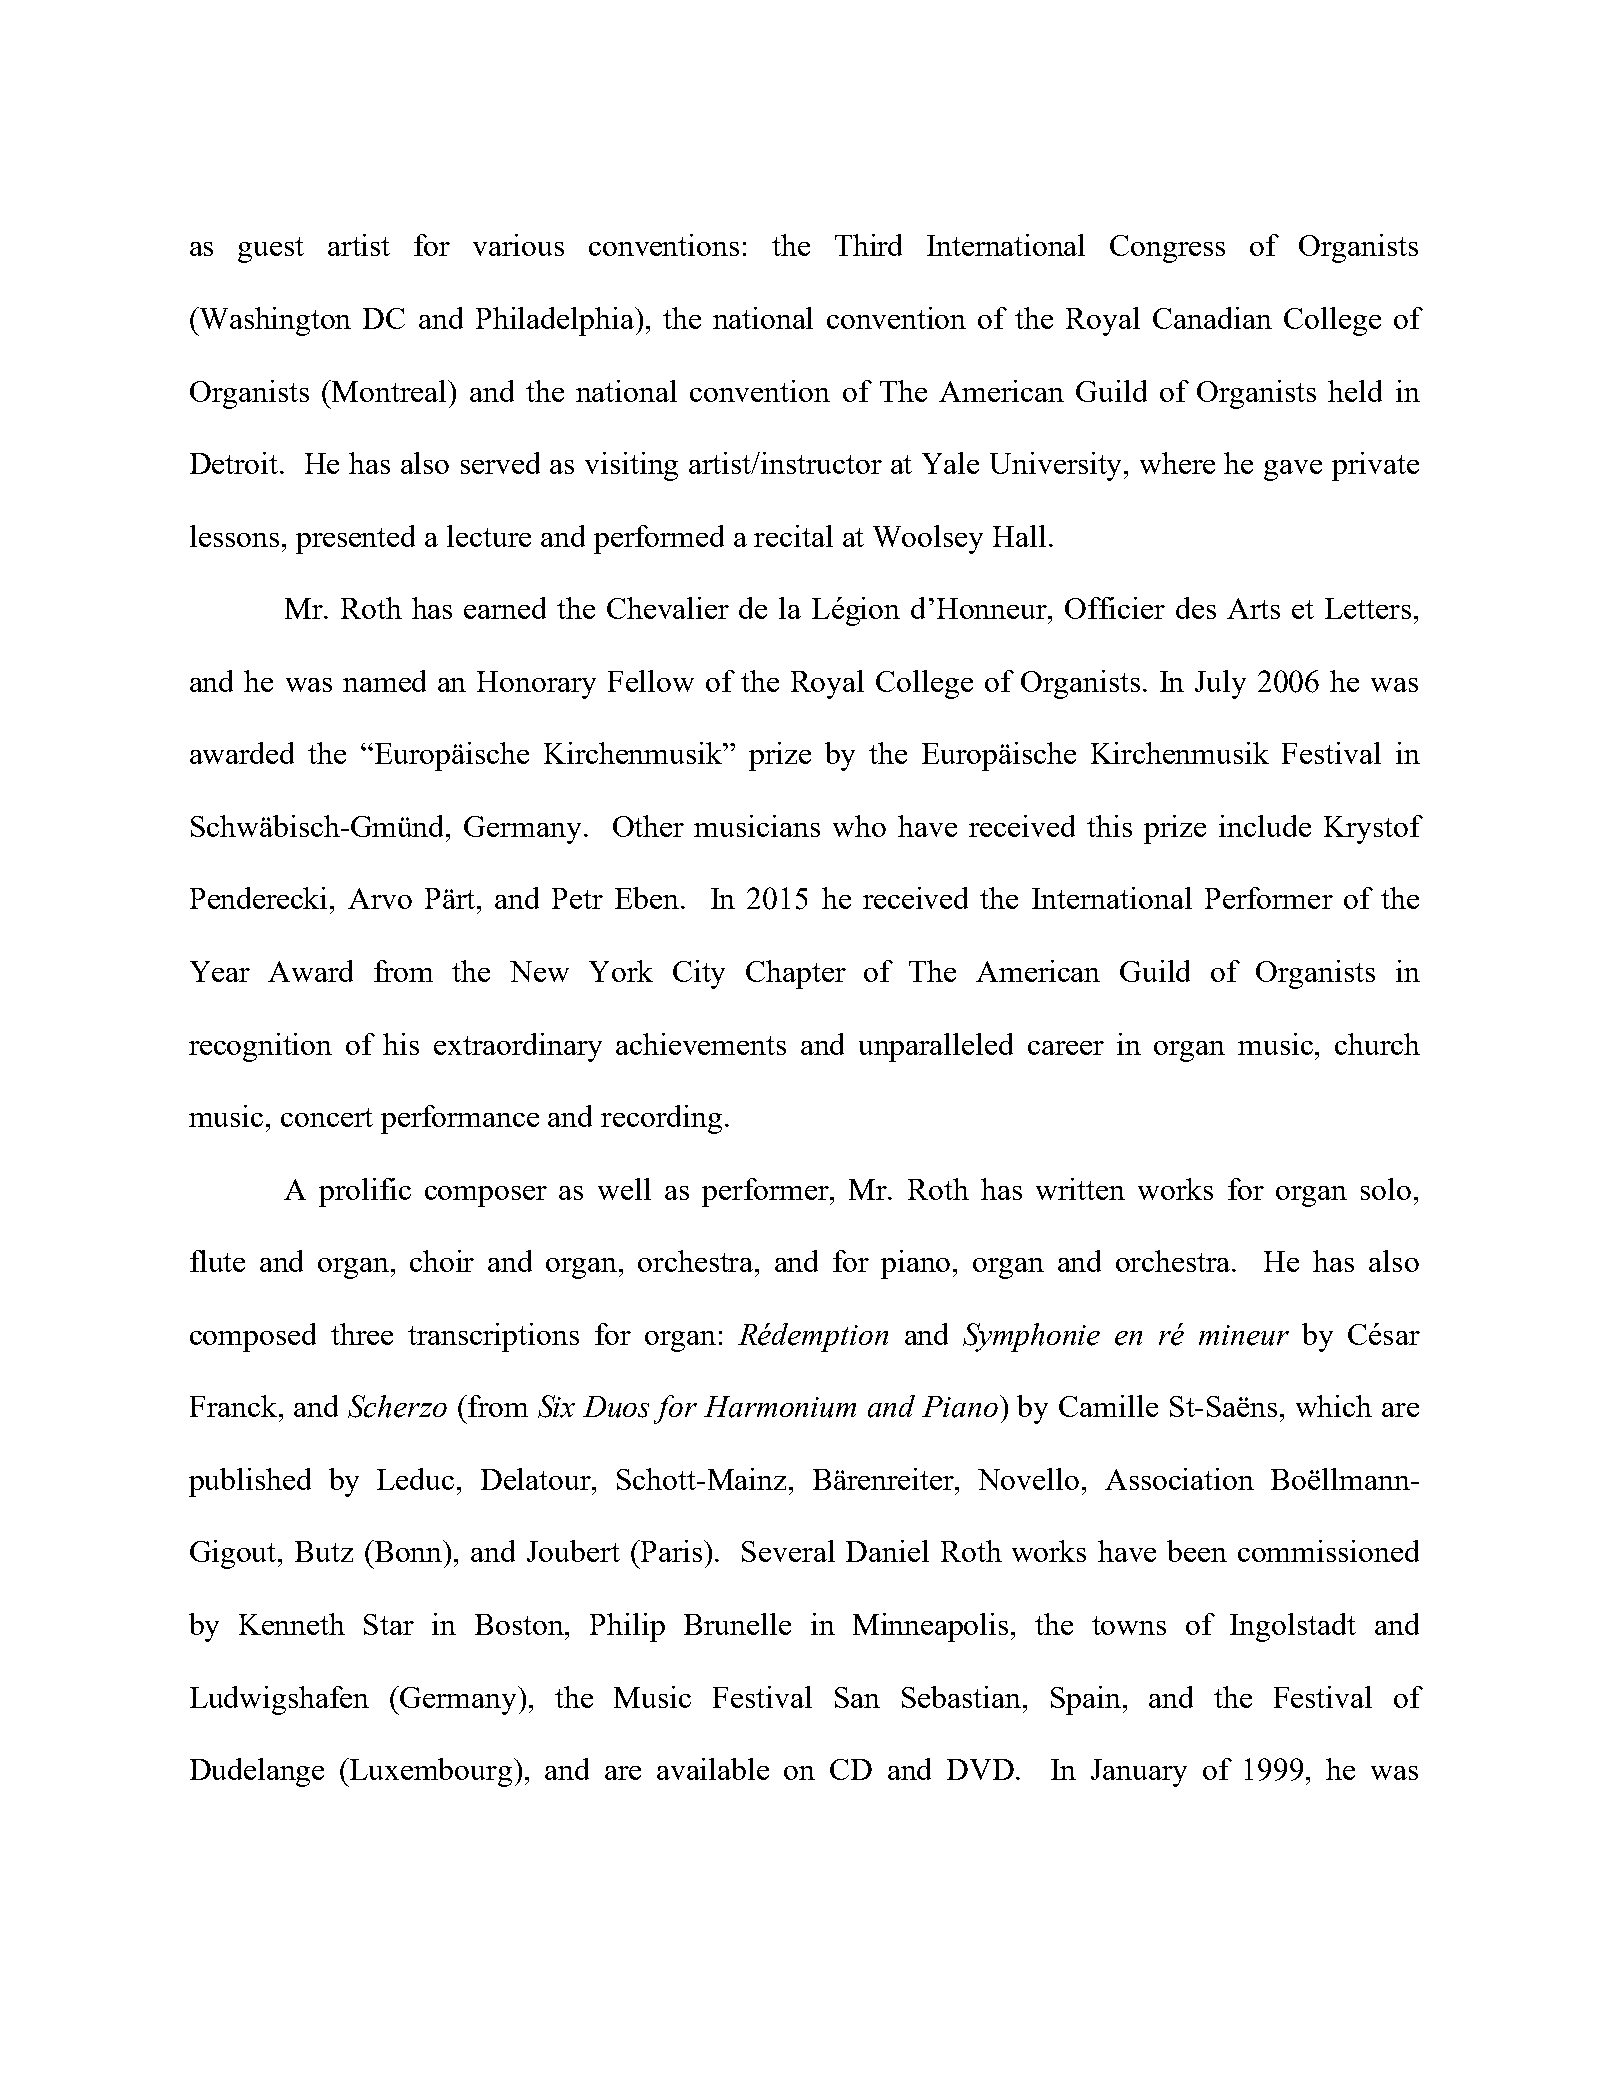  What do you see at coordinates (1139, 1773) in the image?
I see `January` at bounding box center [1139, 1773].
